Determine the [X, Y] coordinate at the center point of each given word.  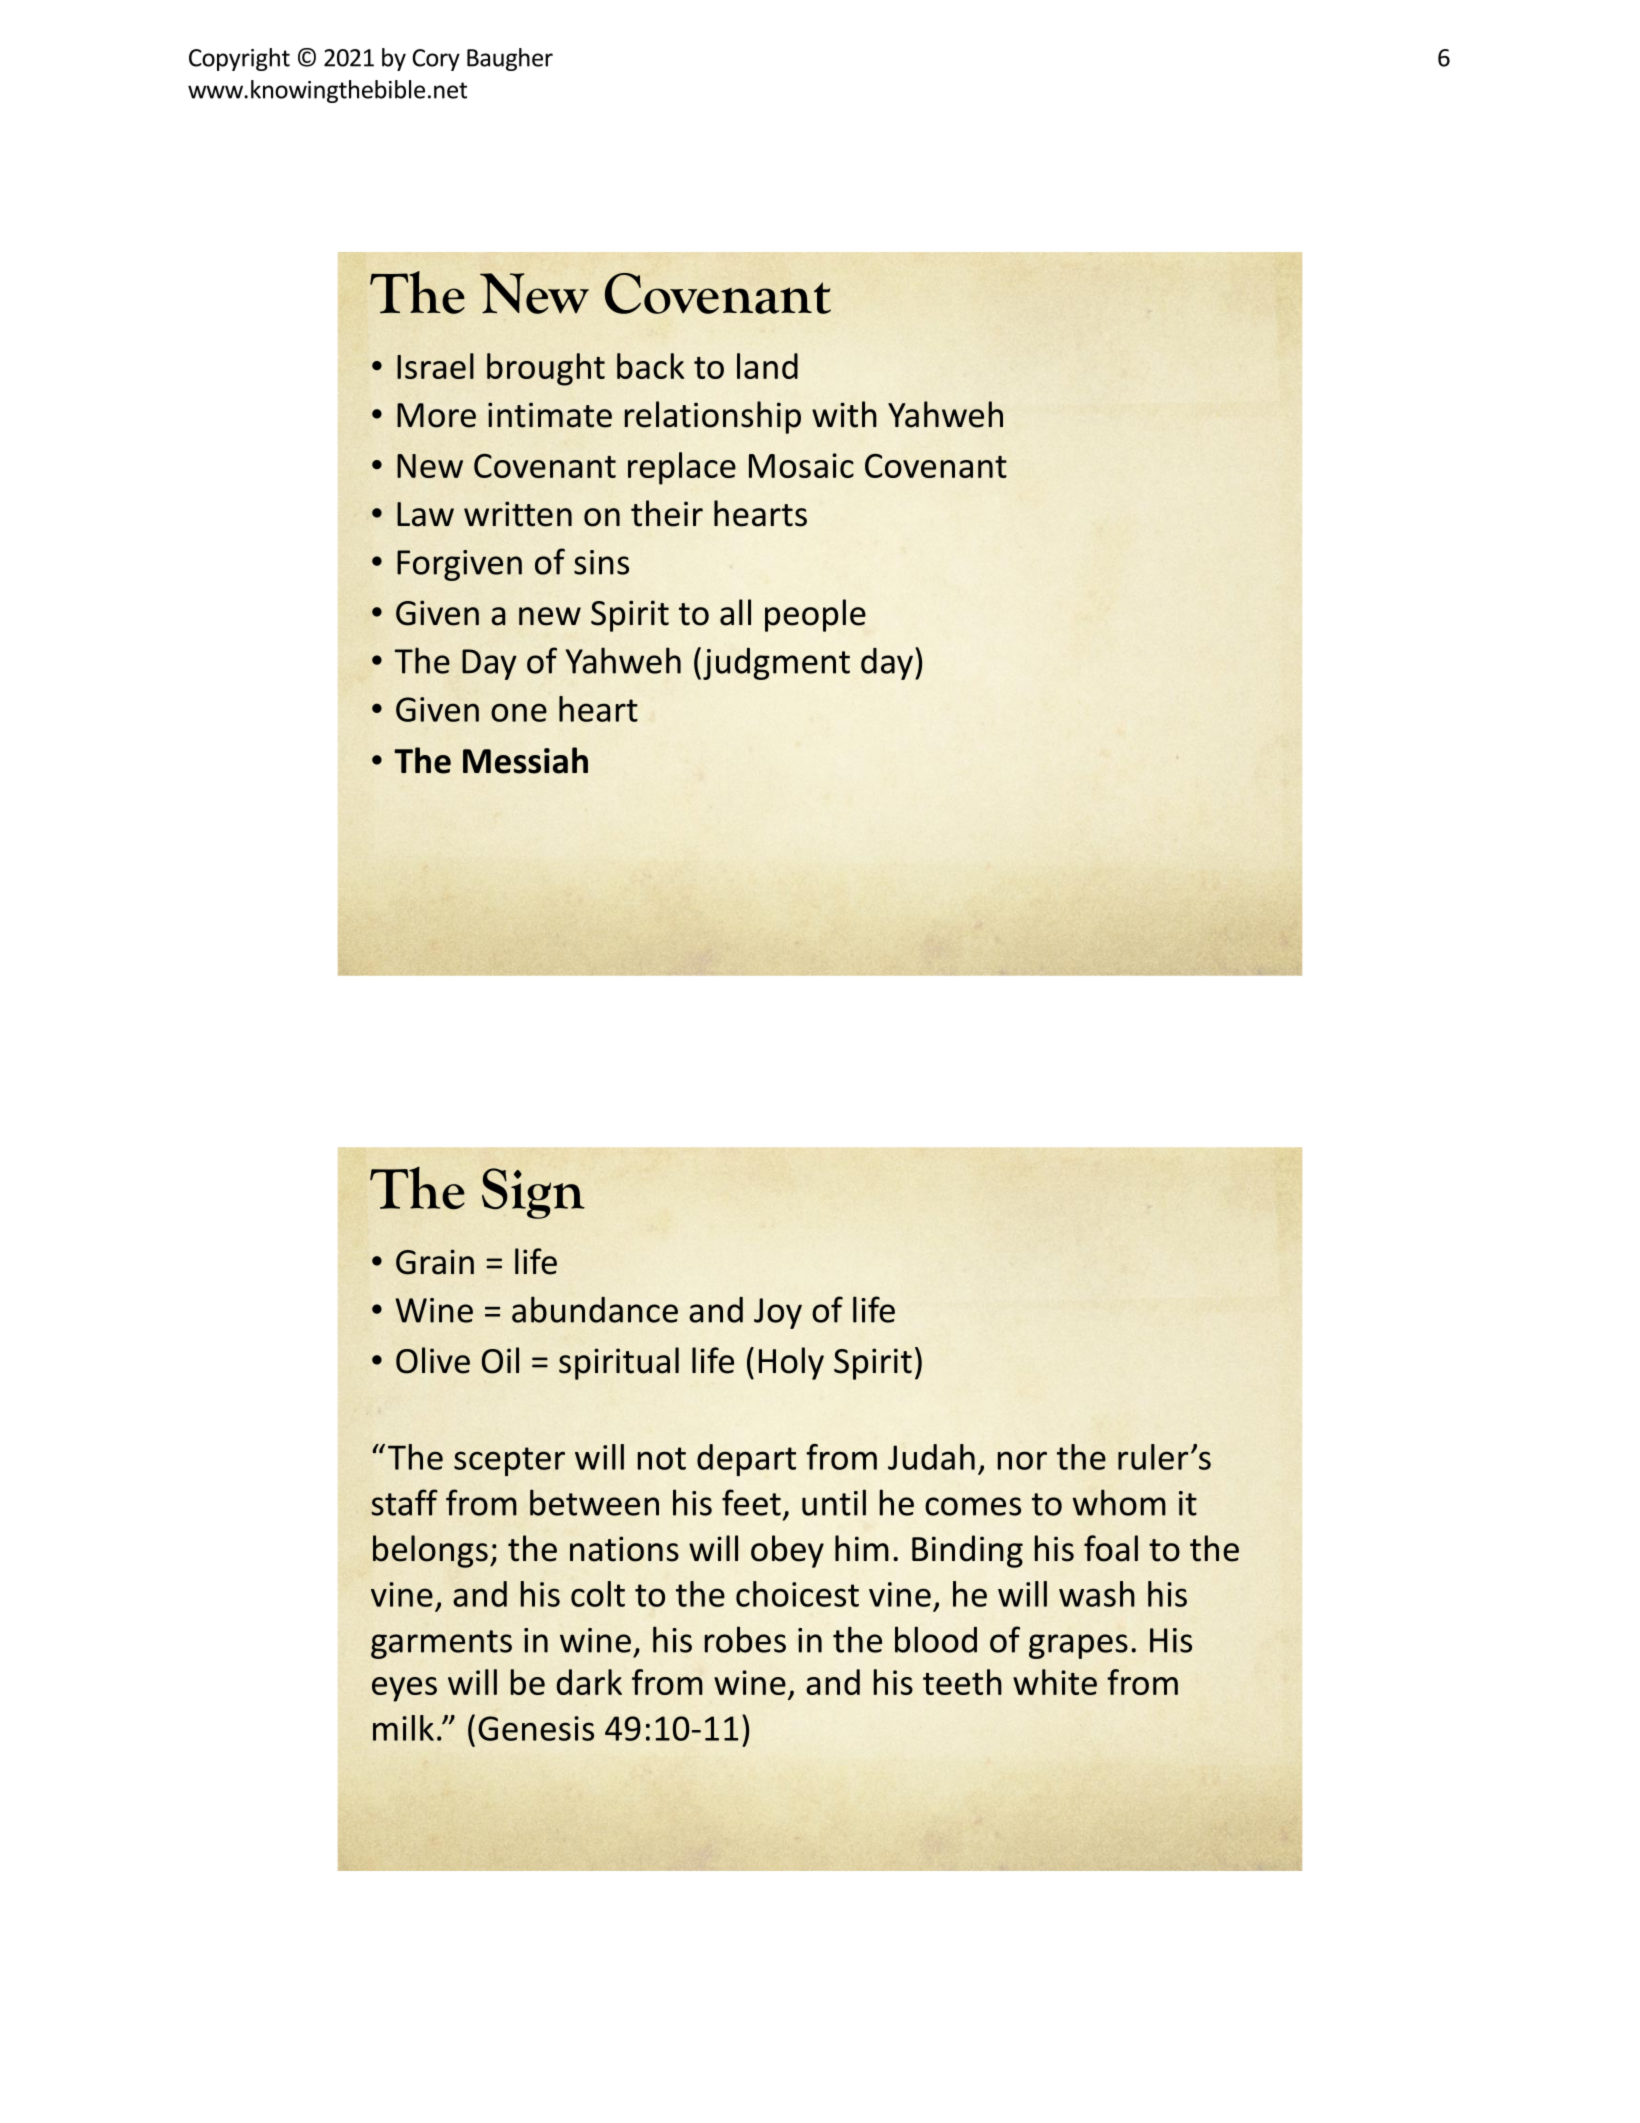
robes [745, 1639]
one [519, 712]
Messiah [525, 760]
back [650, 366]
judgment [776, 664]
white [1055, 1682]
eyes [404, 1689]
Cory [436, 60]
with [844, 414]
